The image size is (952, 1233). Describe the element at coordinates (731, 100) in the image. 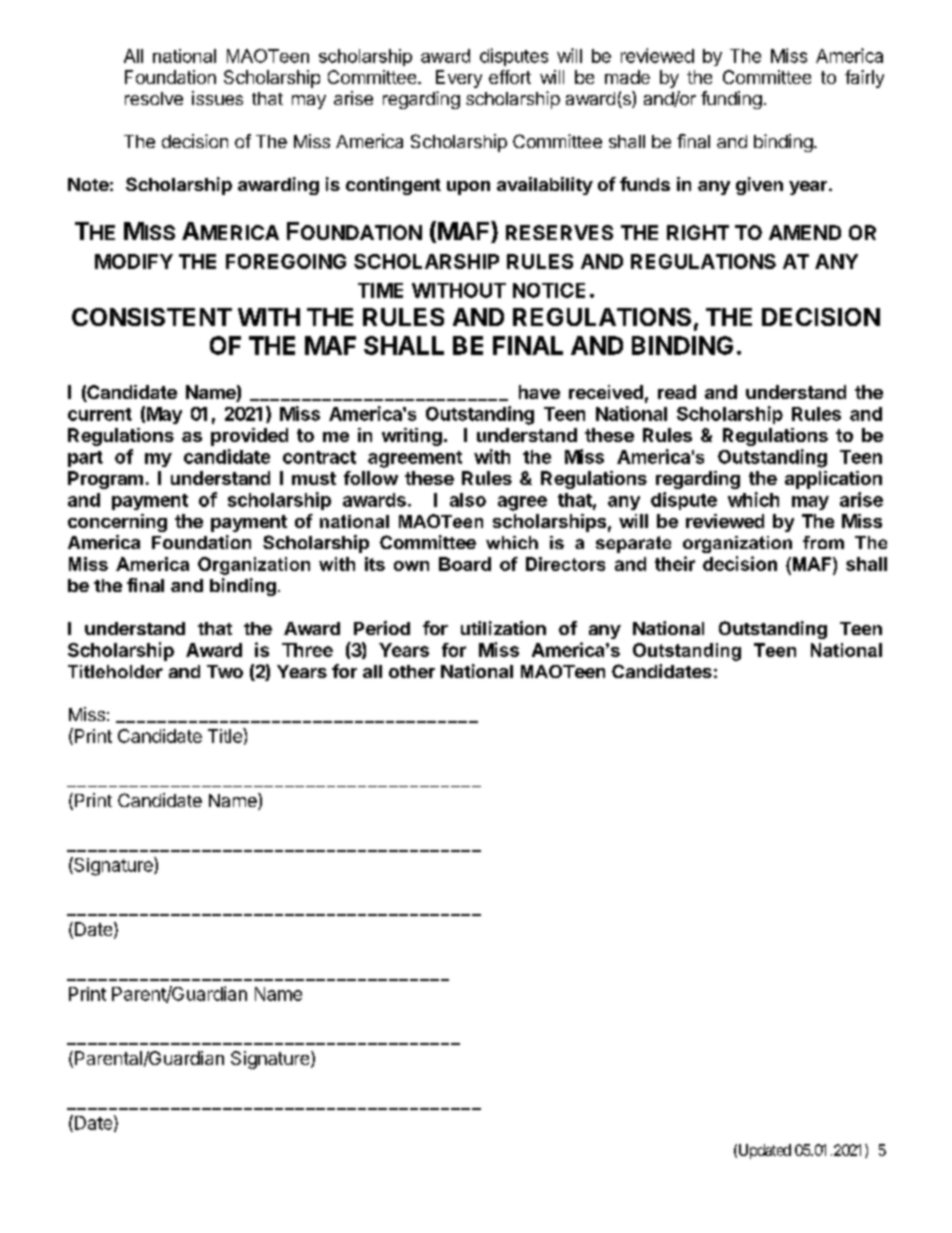

I see `funding` at that location.
